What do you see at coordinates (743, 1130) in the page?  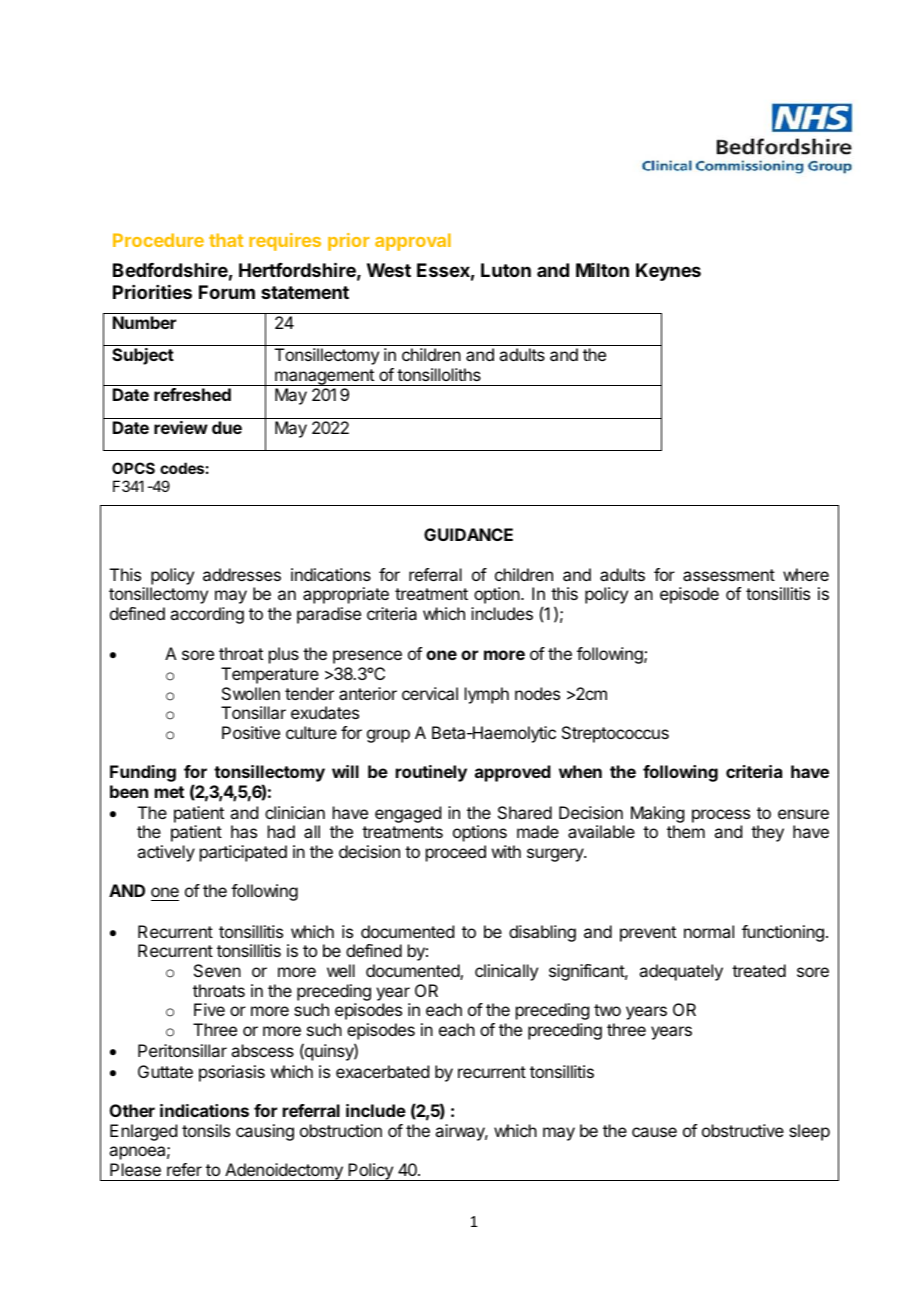 I see `obstructive` at bounding box center [743, 1130].
